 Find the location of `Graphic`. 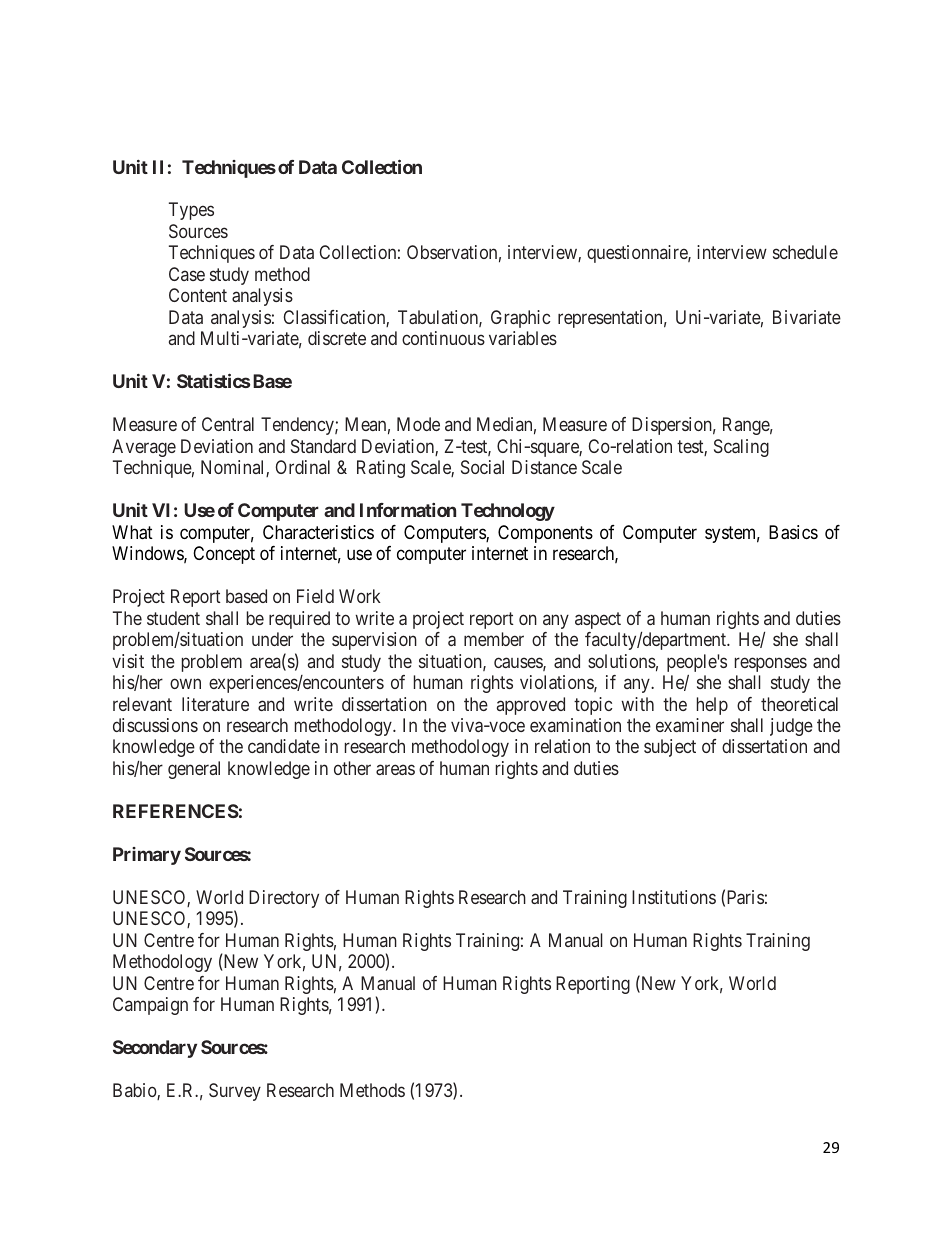

Graphic is located at coordinates (520, 319).
